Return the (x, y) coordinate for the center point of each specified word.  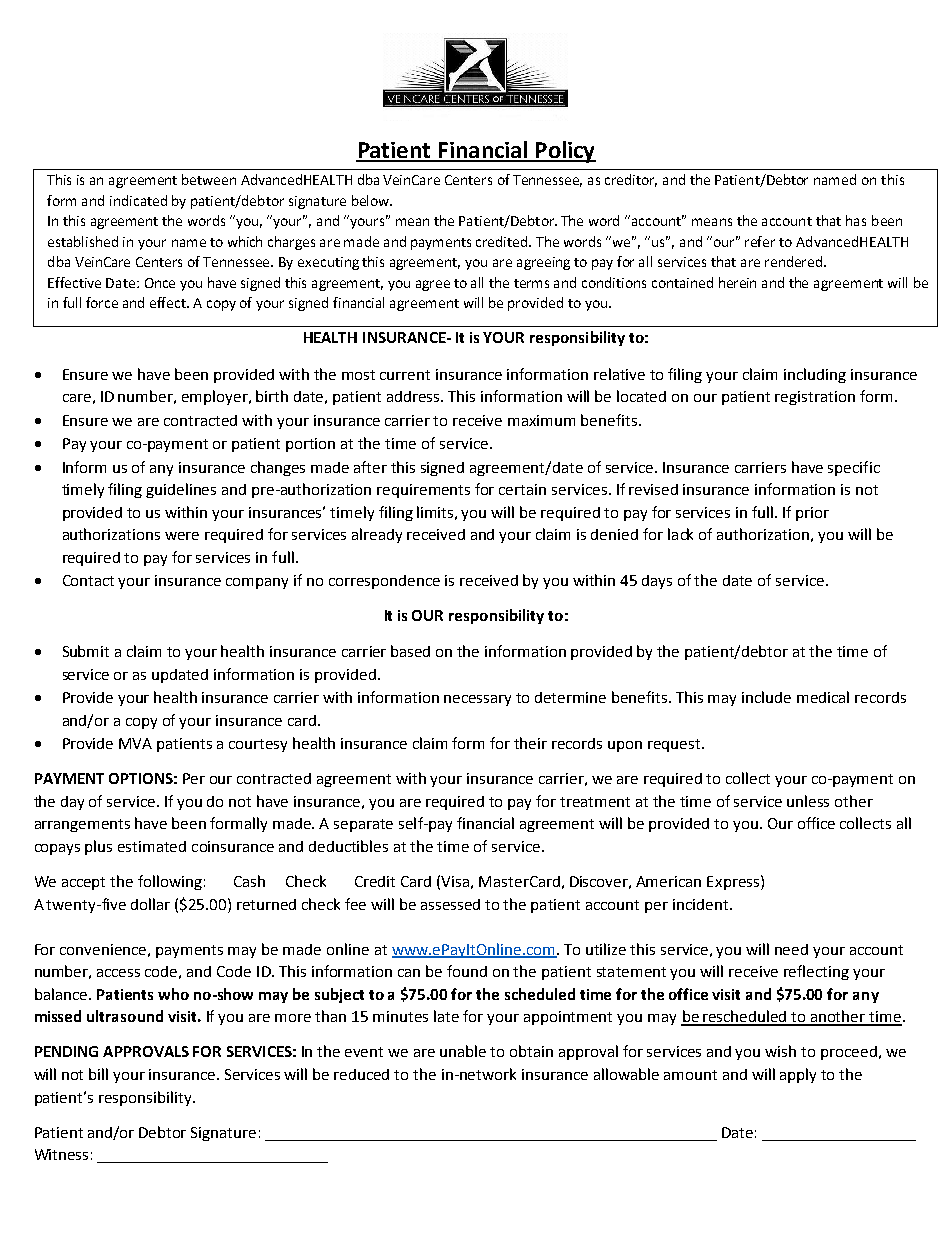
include (766, 697)
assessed (450, 904)
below (372, 200)
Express (733, 883)
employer (216, 397)
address (415, 396)
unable (463, 1051)
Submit (86, 651)
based (410, 651)
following (170, 882)
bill (98, 1074)
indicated (138, 200)
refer (760, 241)
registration (815, 398)
